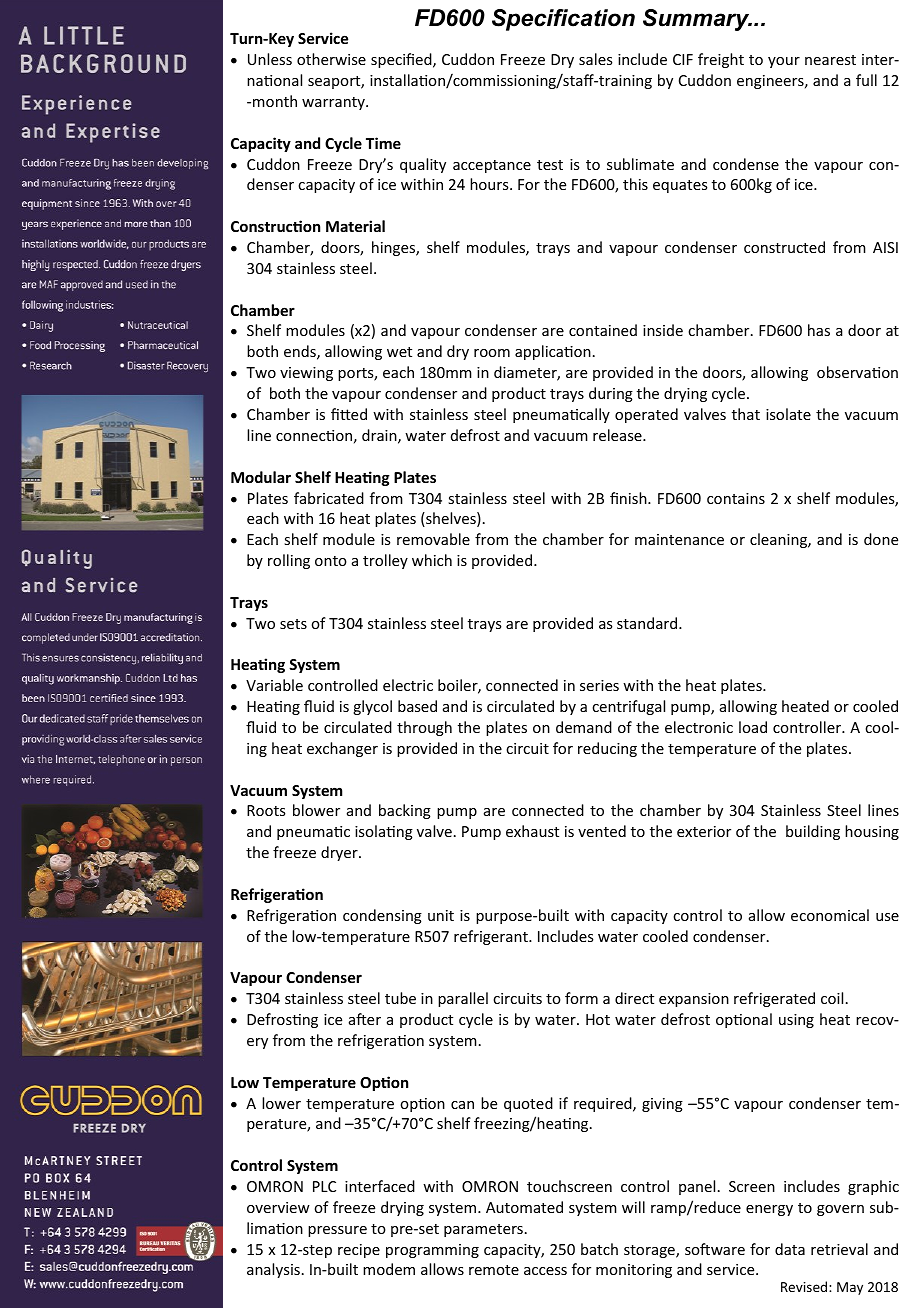 Image resolution: width=924 pixels, height=1308 pixels. What do you see at coordinates (753, 727) in the image?
I see `load` at bounding box center [753, 727].
